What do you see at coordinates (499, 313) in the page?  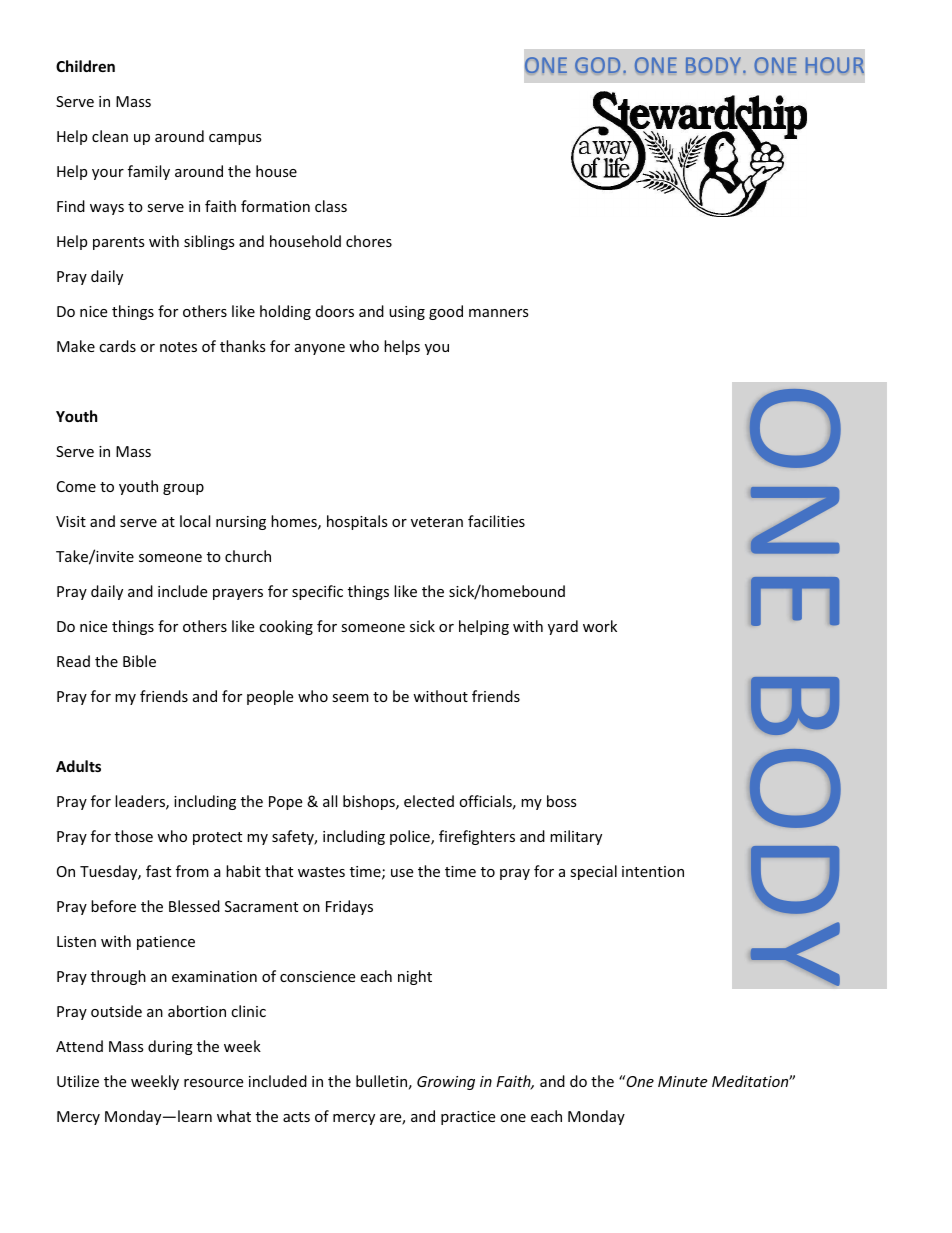 I see `manners` at bounding box center [499, 313].
